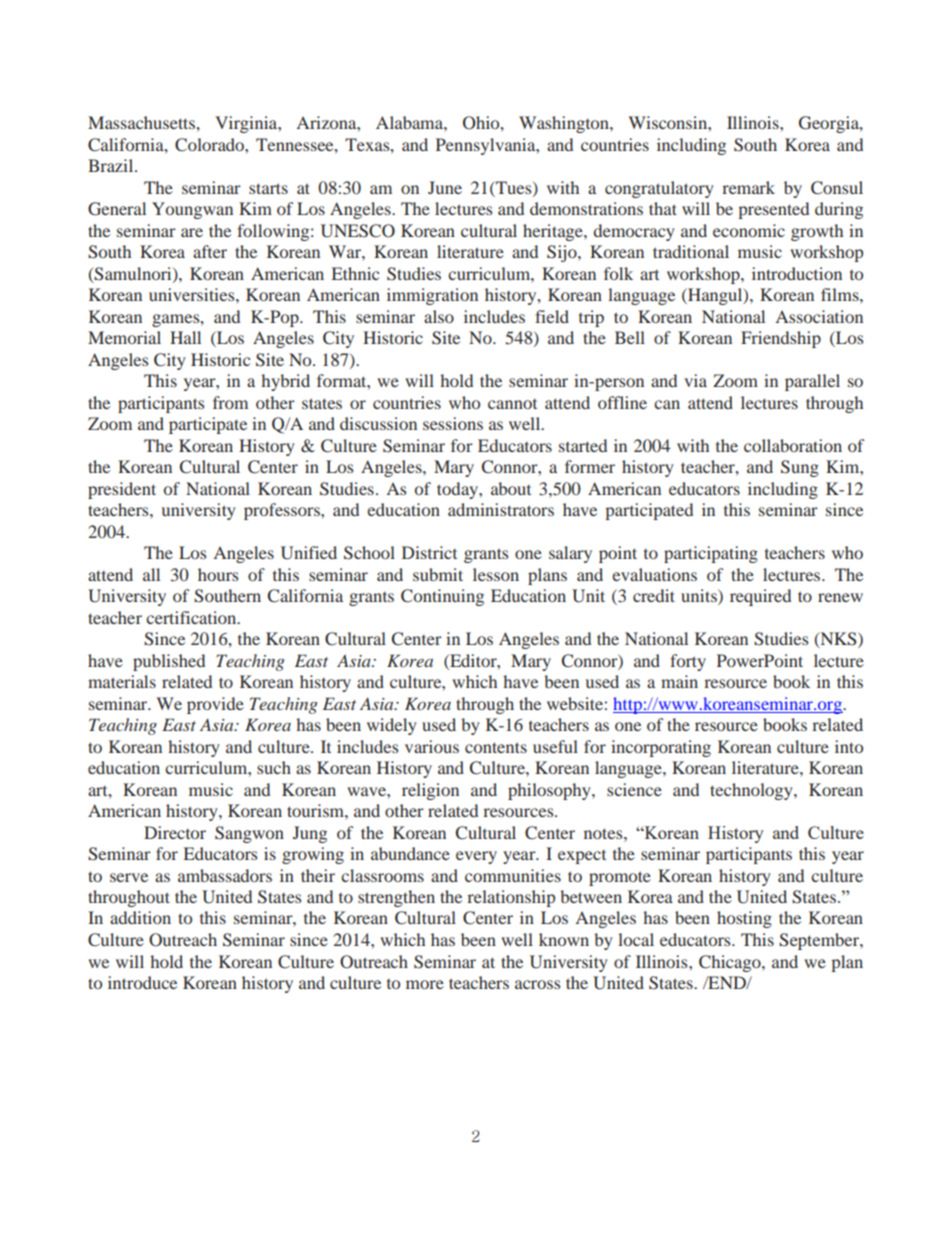 The image size is (952, 1233). I want to click on hours, so click(218, 574).
